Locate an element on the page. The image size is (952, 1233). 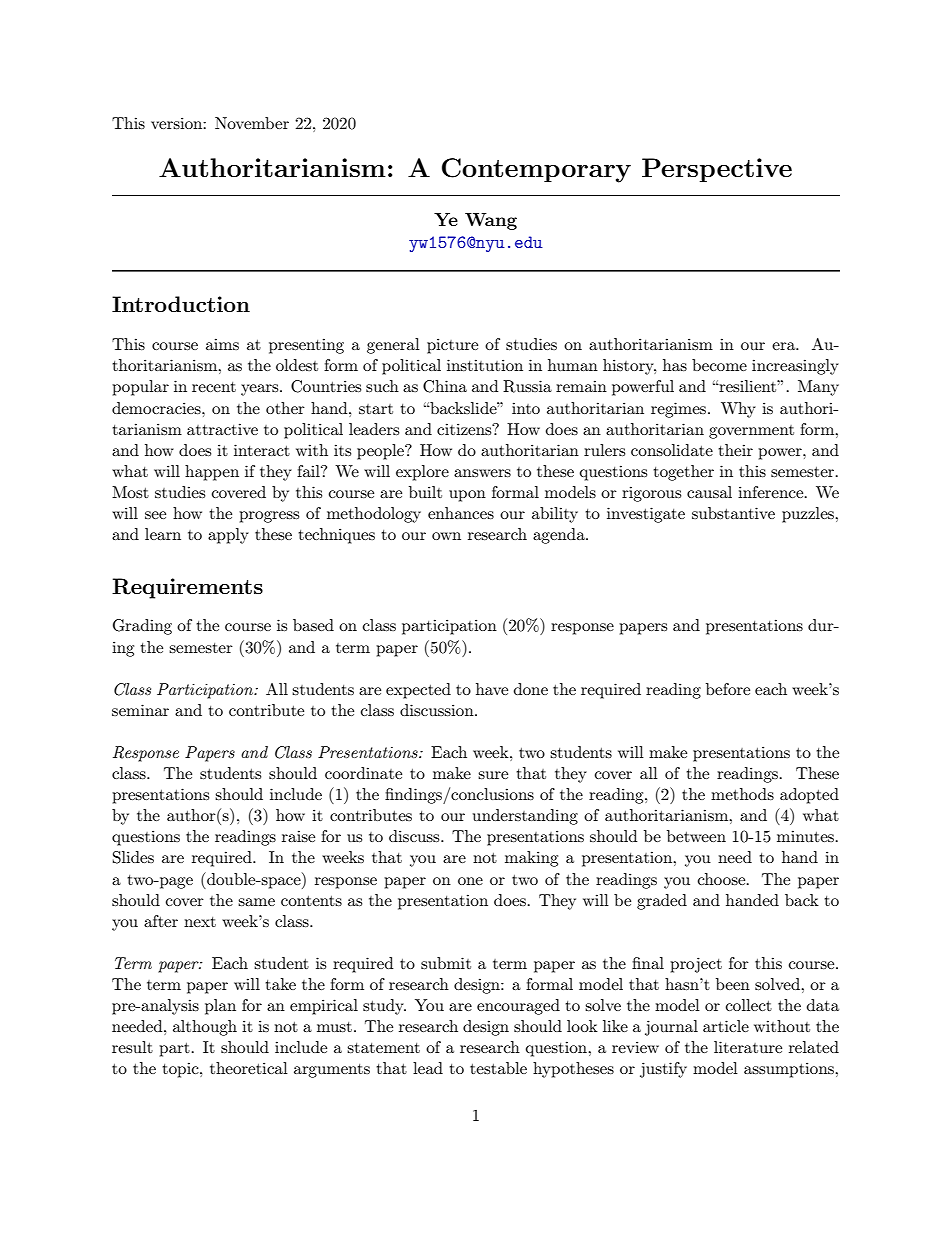
own is located at coordinates (446, 536).
